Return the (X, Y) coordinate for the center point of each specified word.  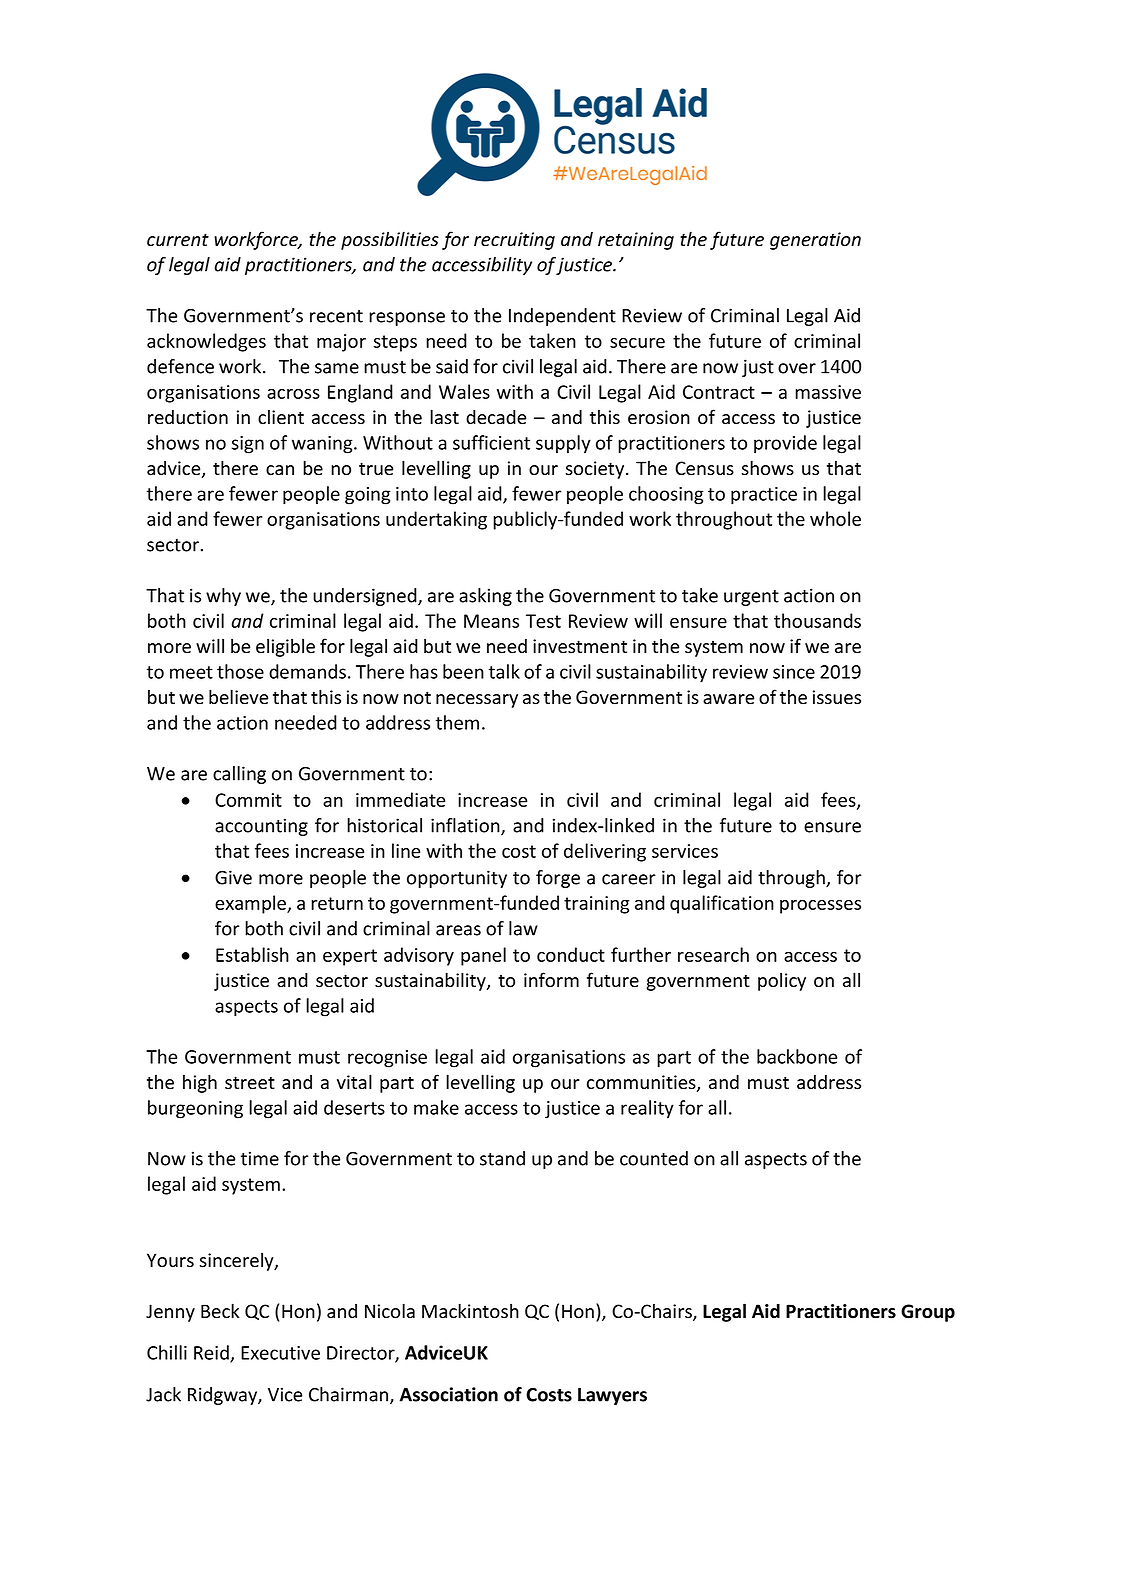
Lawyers (612, 1396)
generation (815, 241)
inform (551, 980)
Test (543, 621)
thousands (817, 620)
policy (782, 981)
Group (928, 1313)
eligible (285, 647)
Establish (252, 954)
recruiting (514, 241)
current (178, 240)
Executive (280, 1353)
